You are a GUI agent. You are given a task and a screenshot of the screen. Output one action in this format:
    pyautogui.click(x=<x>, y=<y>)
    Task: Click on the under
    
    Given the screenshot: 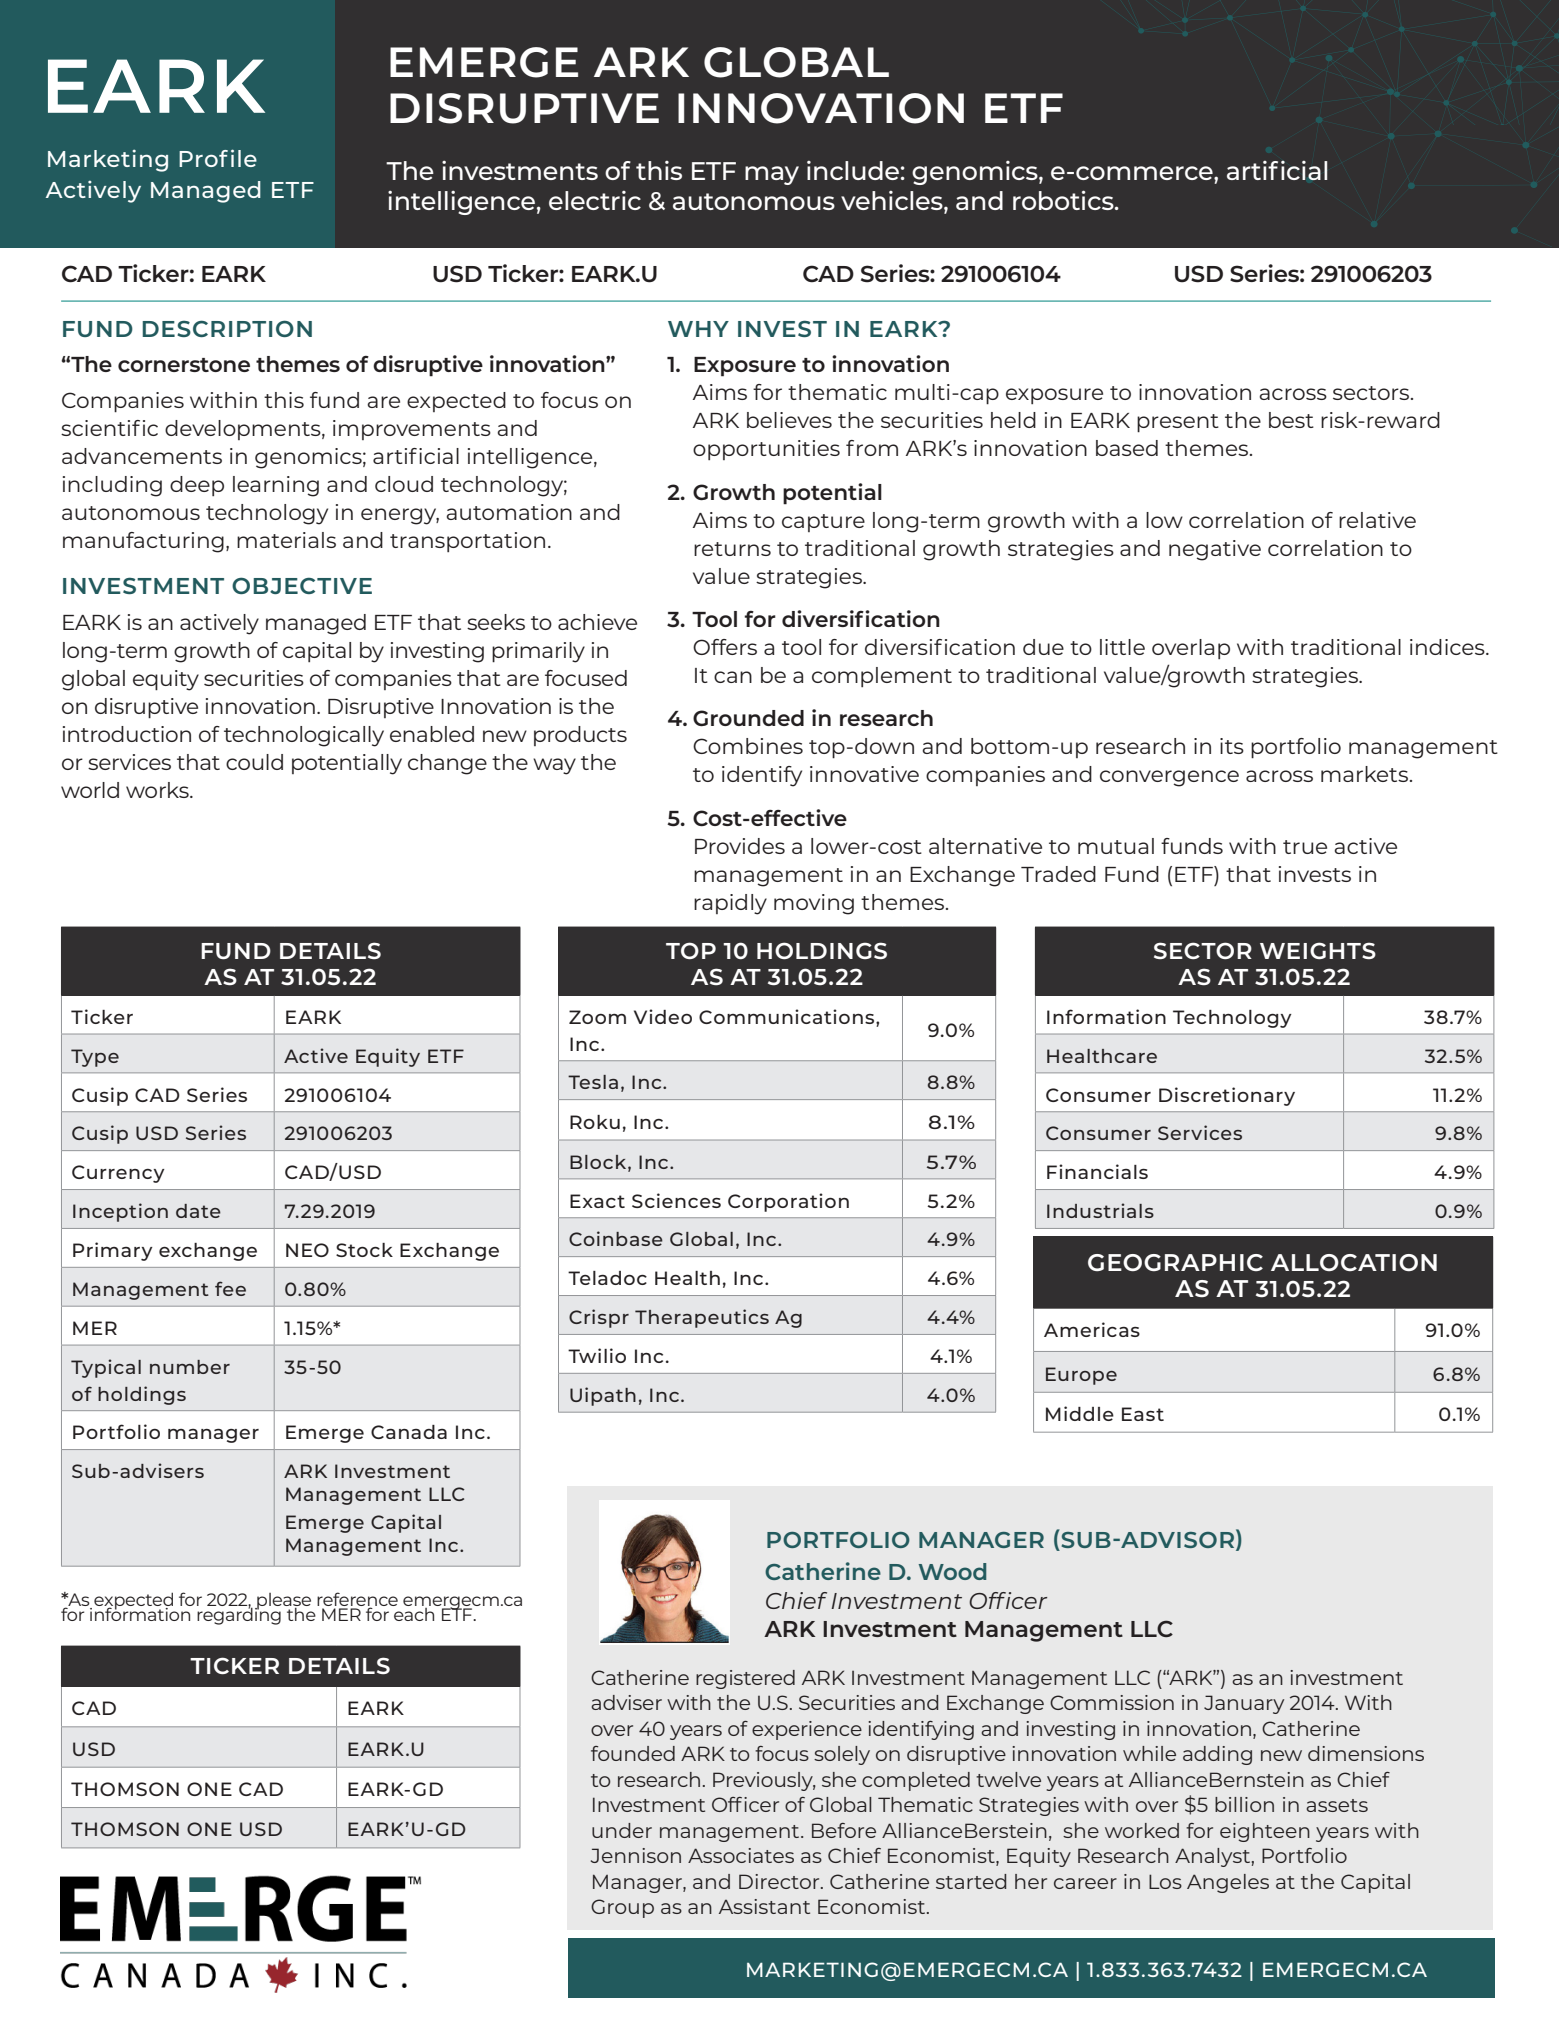 What is the action you would take?
    pyautogui.click(x=622, y=1830)
